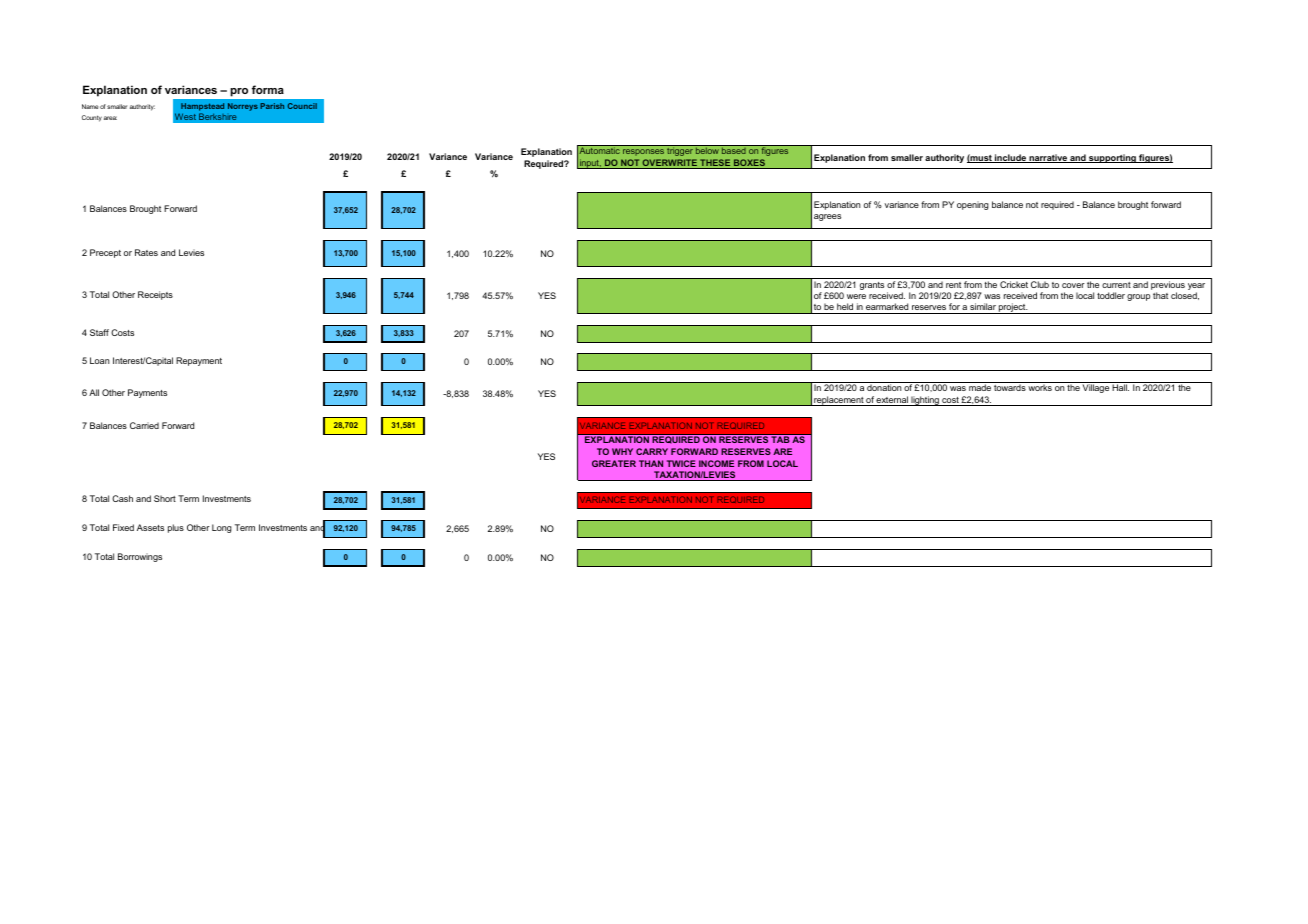  What do you see at coordinates (652, 451) in the document?
I see `CARRY` at bounding box center [652, 451].
